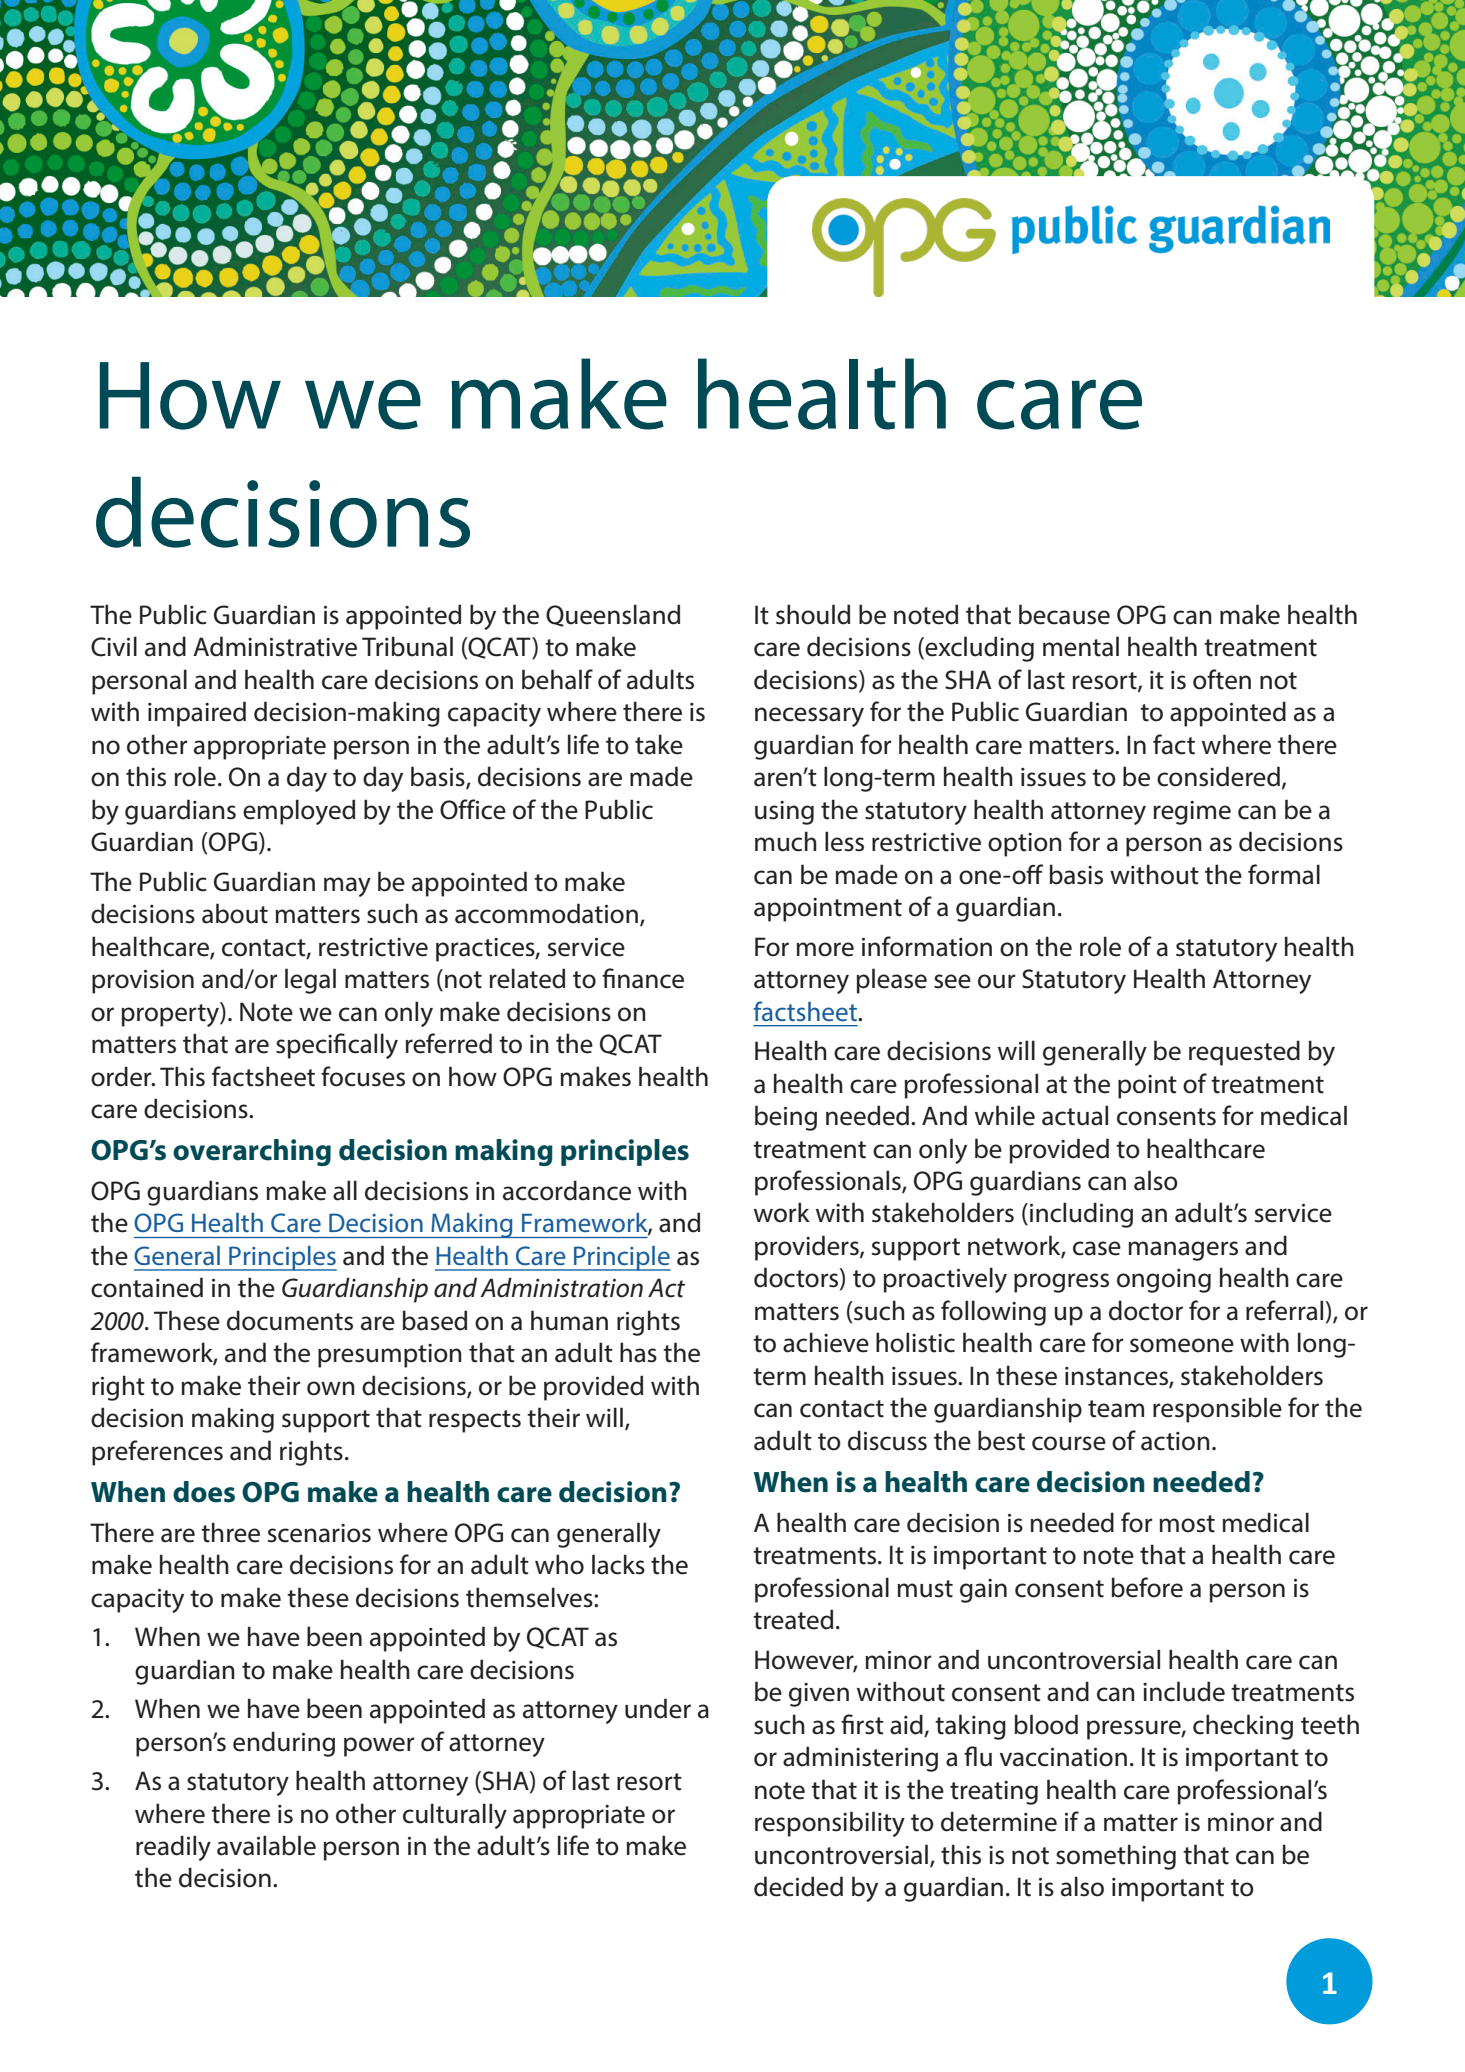 This document has height=2072, width=1465. What do you see at coordinates (1222, 679) in the document?
I see `often` at bounding box center [1222, 679].
